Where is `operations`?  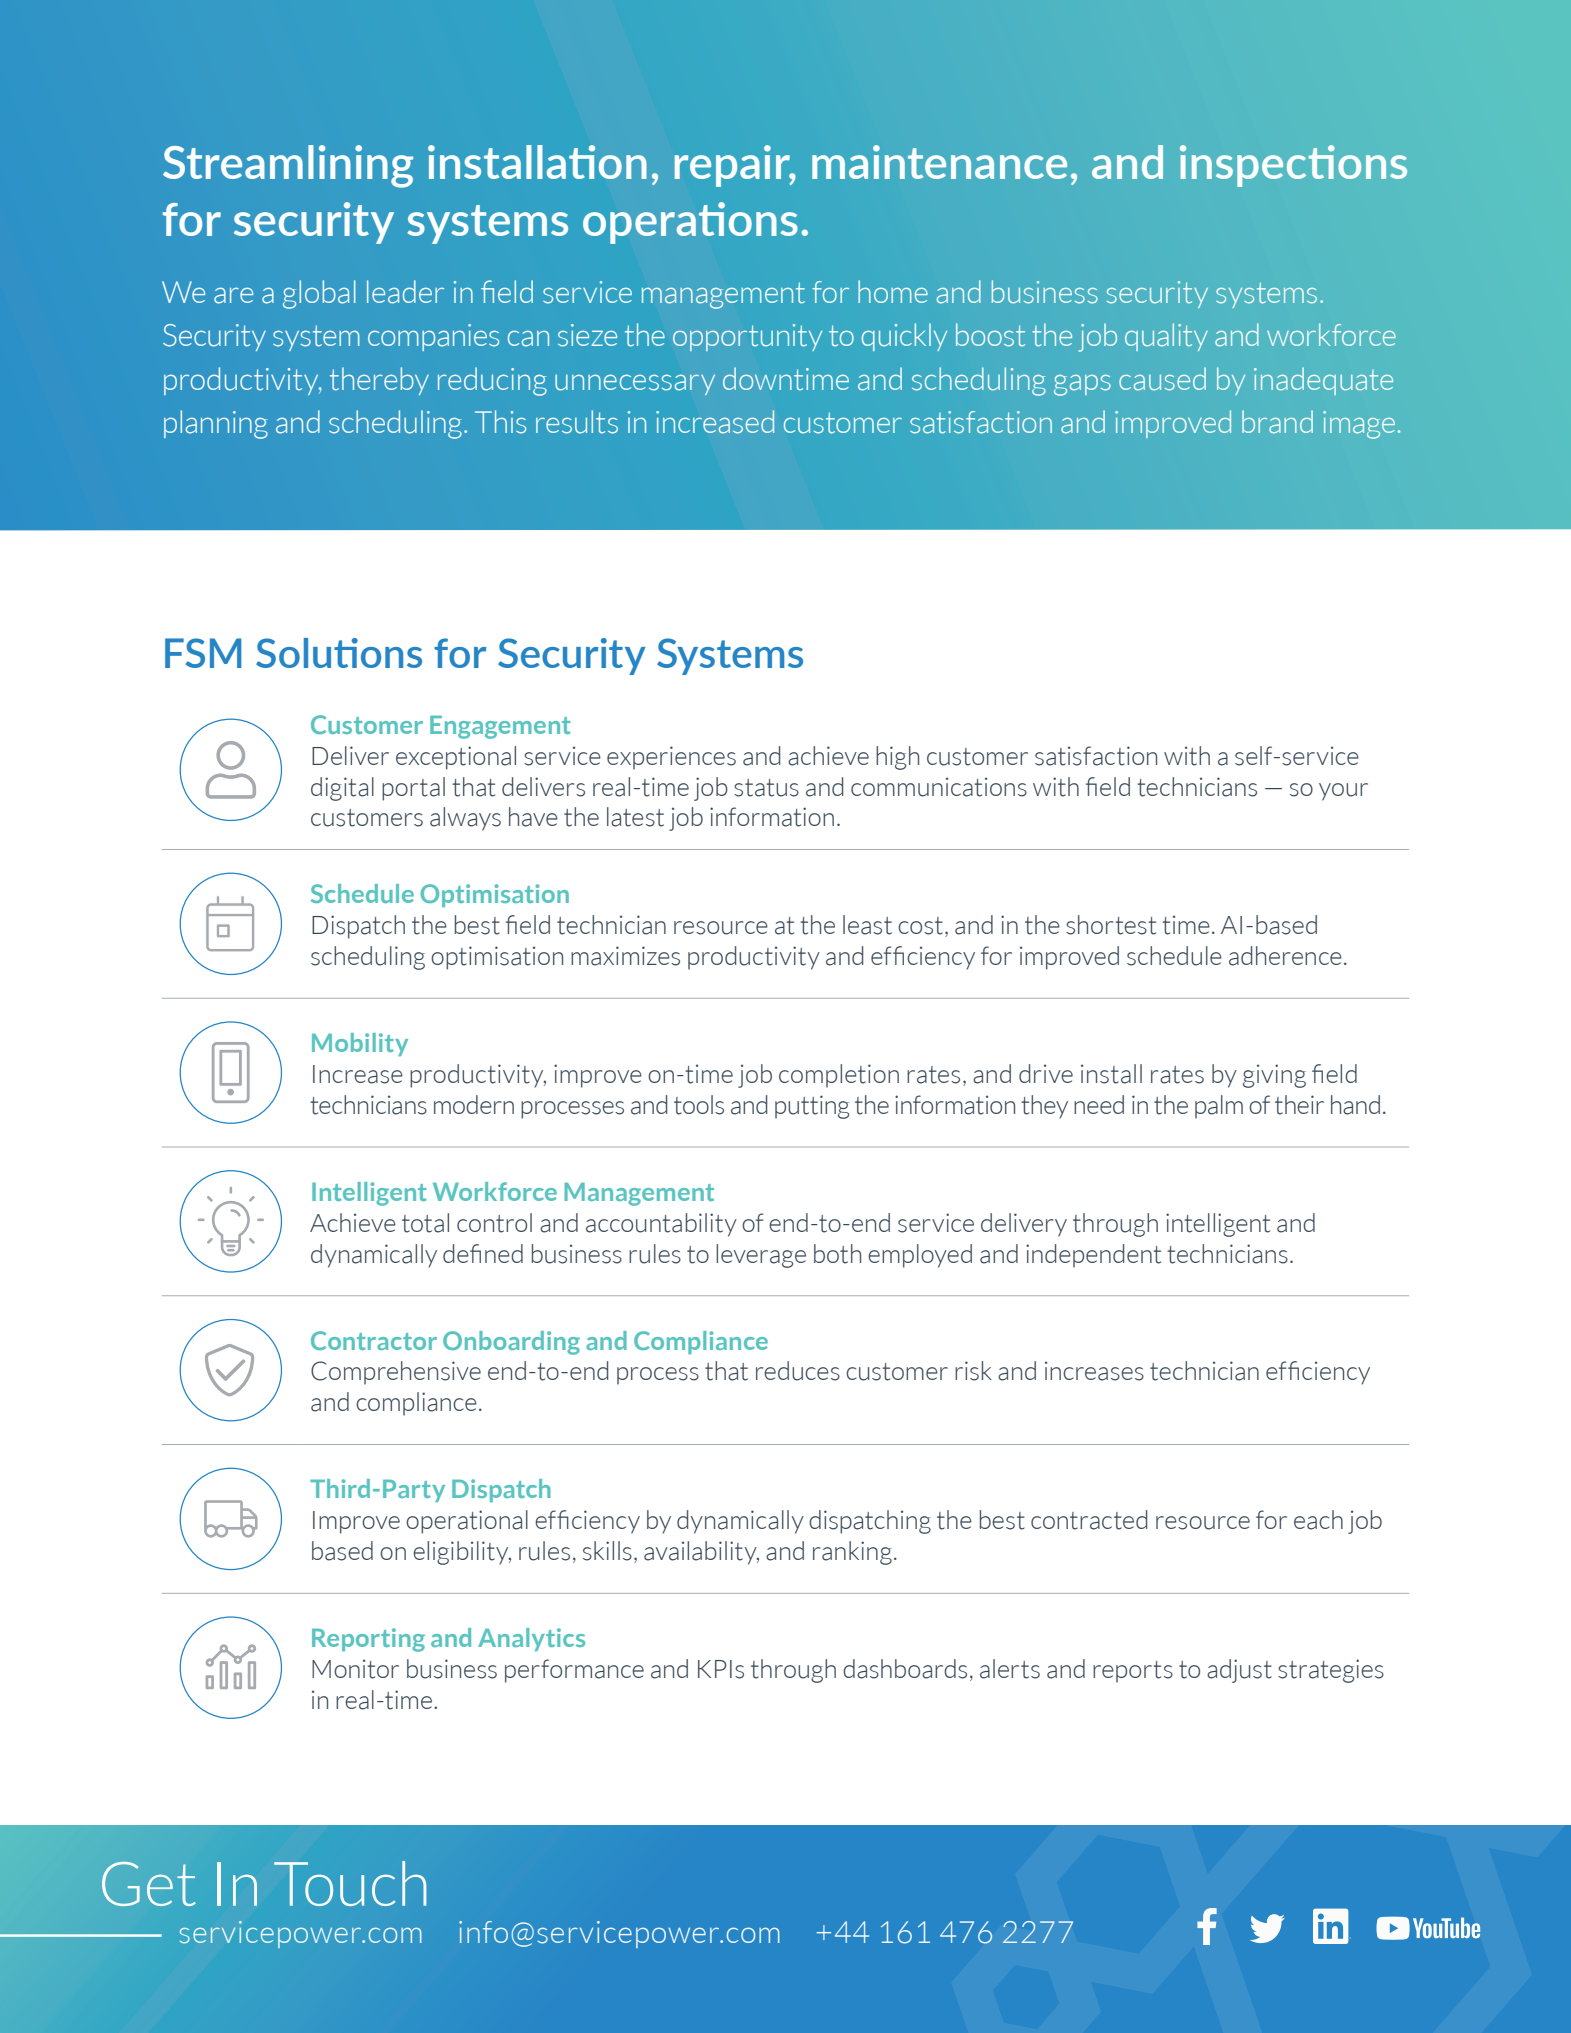
operations is located at coordinates (690, 223).
